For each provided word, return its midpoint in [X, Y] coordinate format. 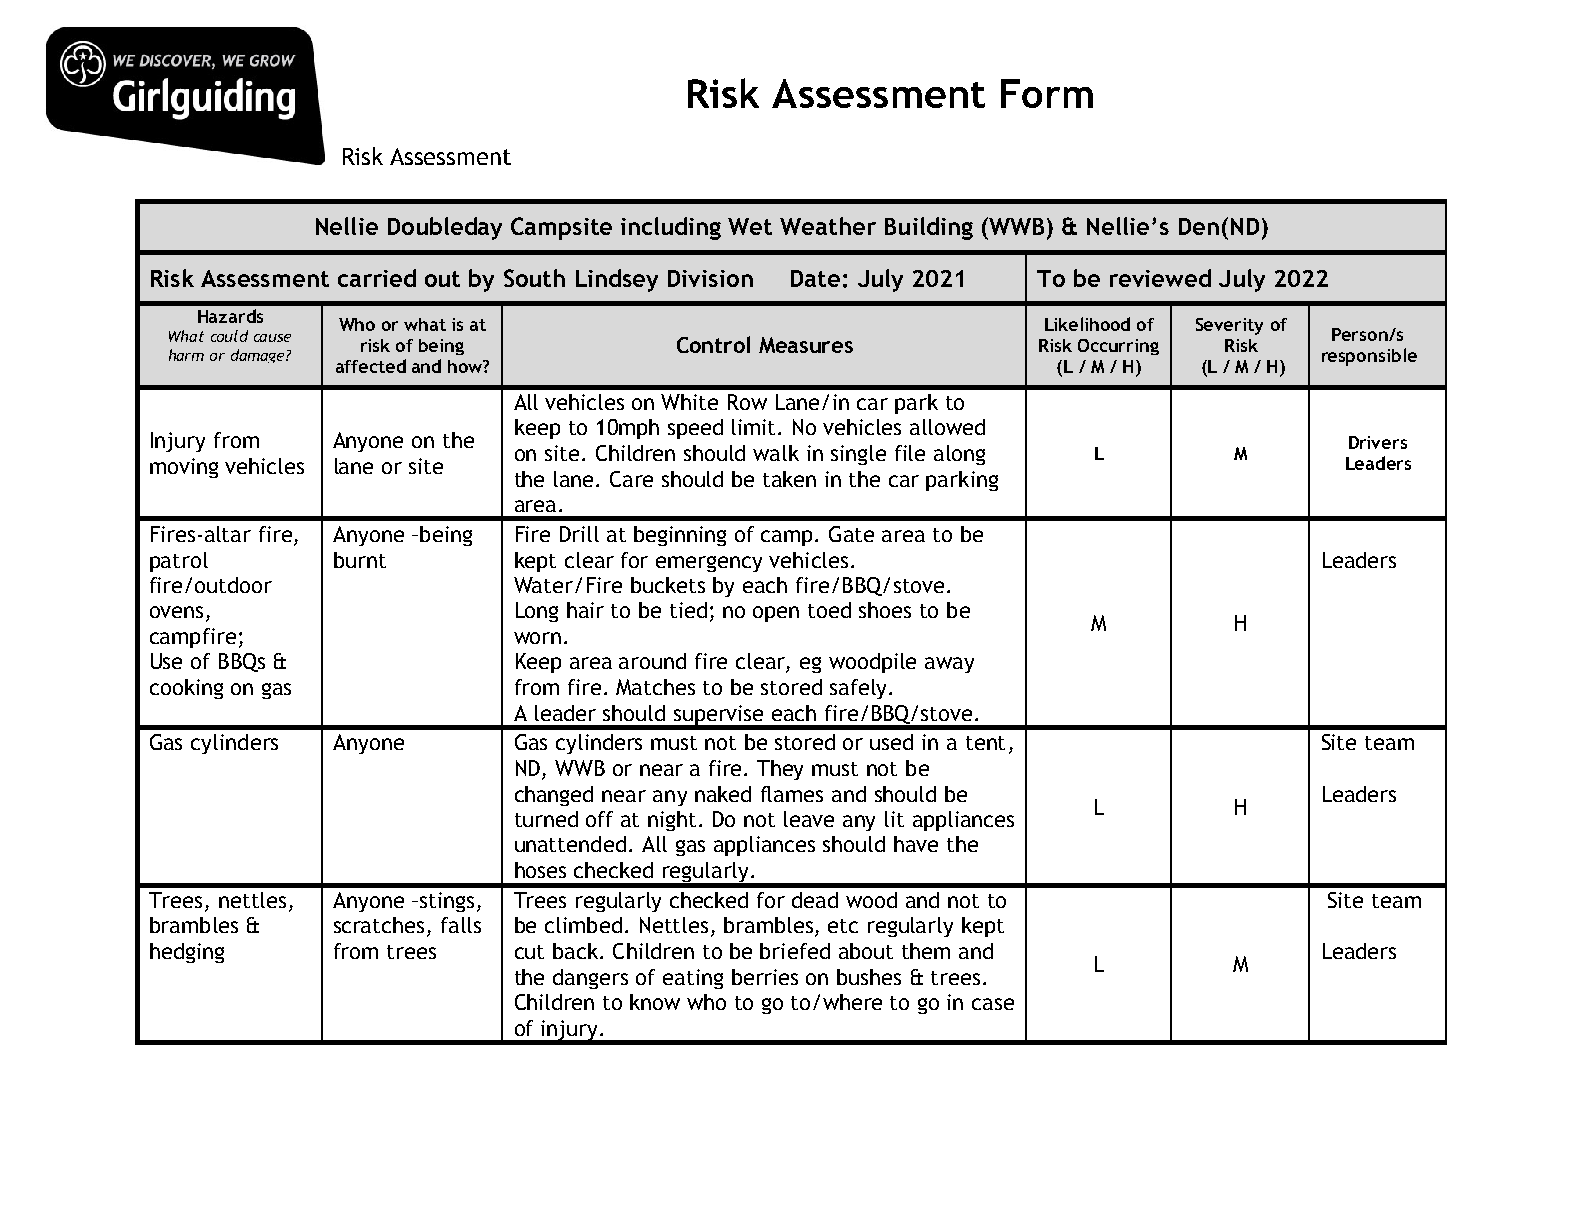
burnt [360, 560]
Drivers [1378, 442]
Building [929, 228]
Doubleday [445, 228]
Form [1047, 93]
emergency [709, 564]
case [993, 1004]
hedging [187, 953]
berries [765, 977]
